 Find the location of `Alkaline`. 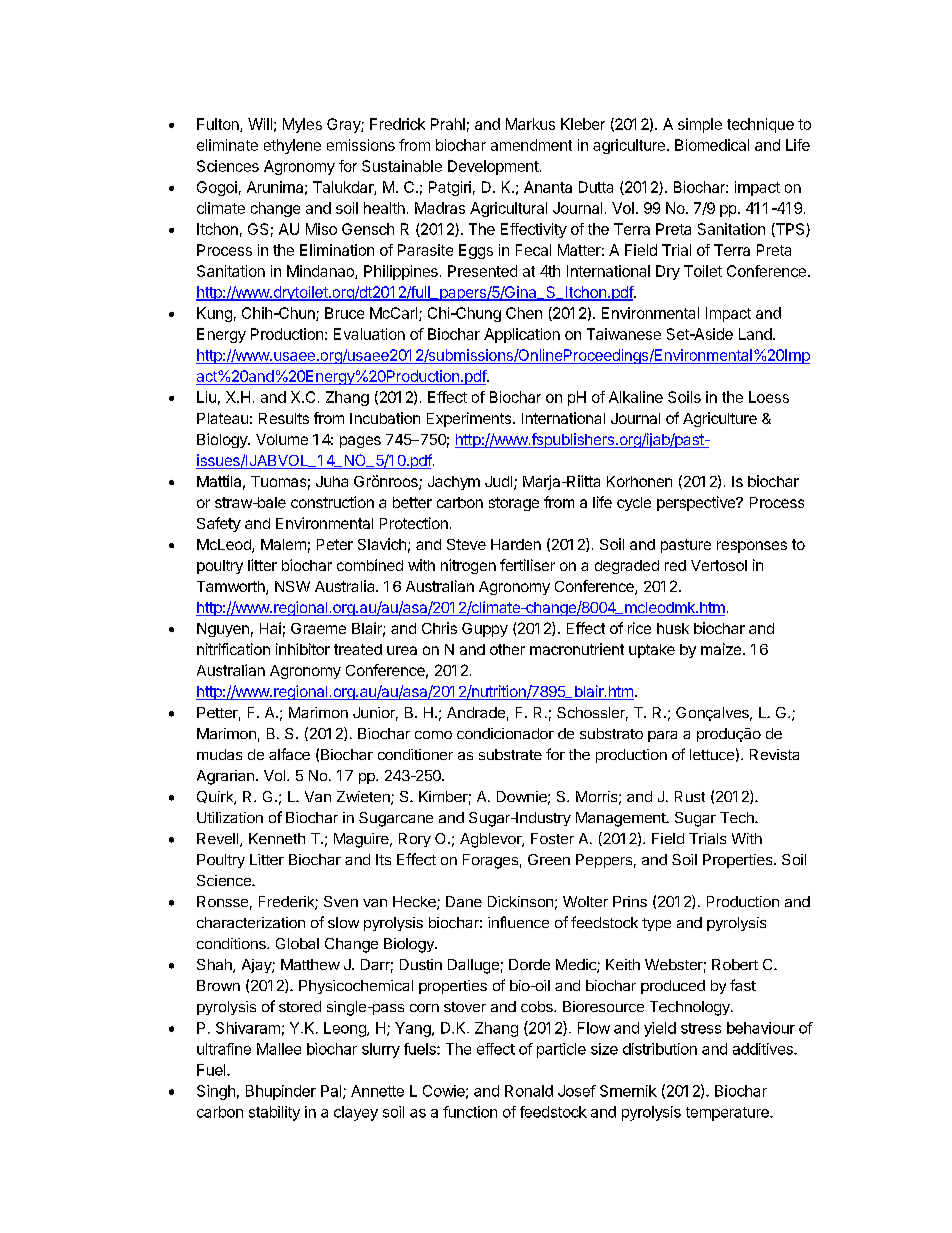

Alkaline is located at coordinates (636, 397).
